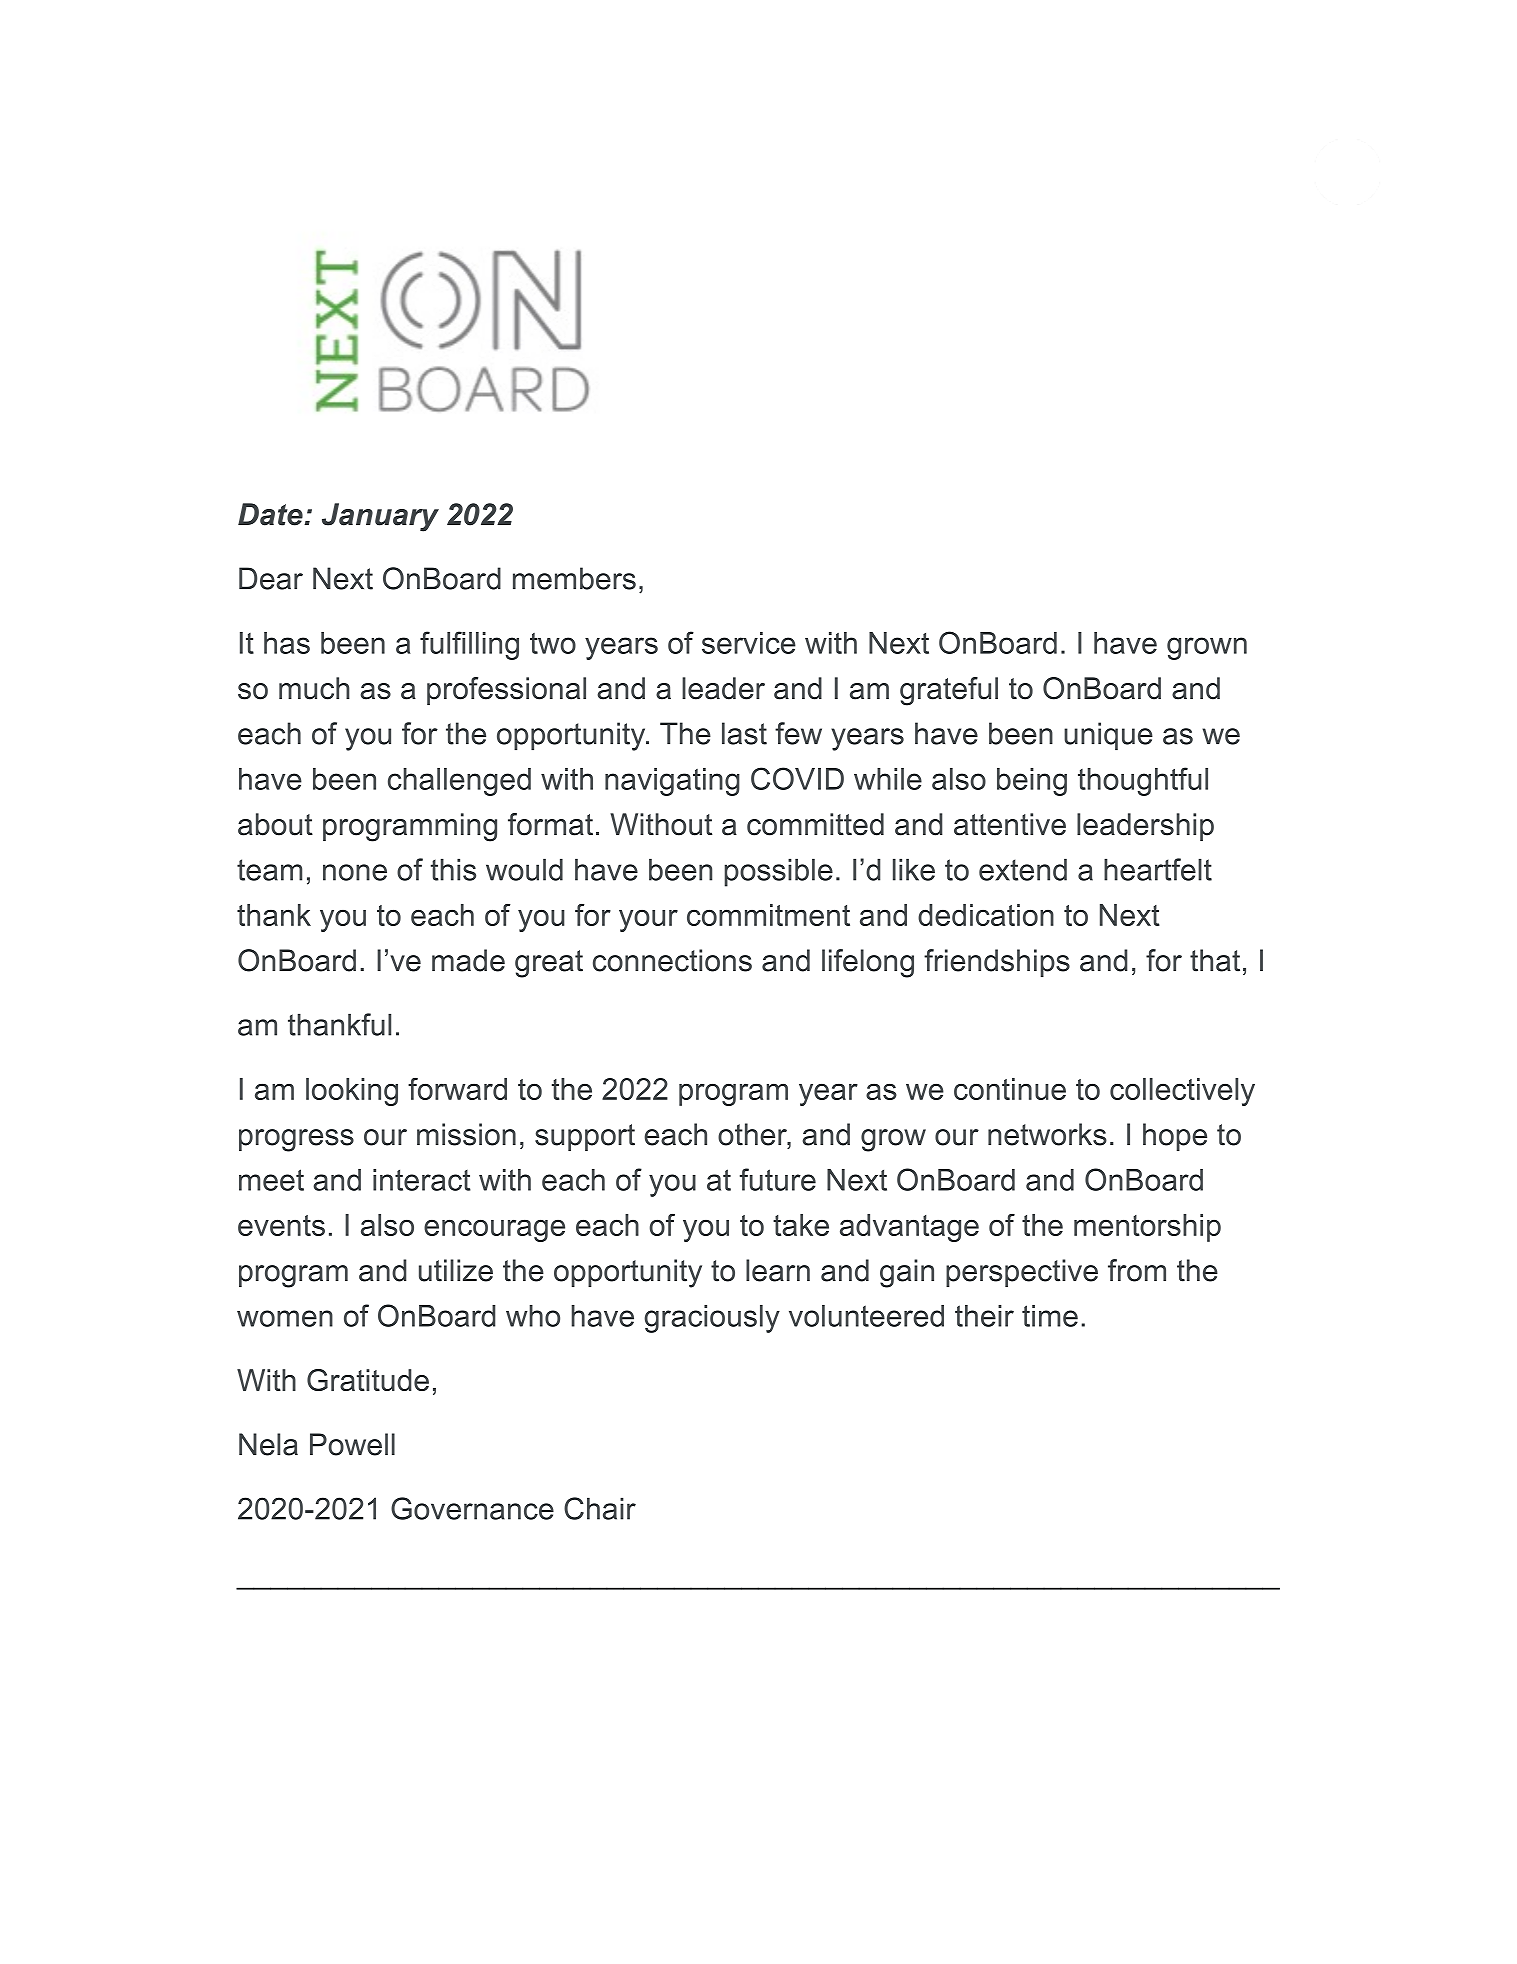 The width and height of the screenshot is (1517, 1964). I want to click on networks, so click(1047, 1134).
